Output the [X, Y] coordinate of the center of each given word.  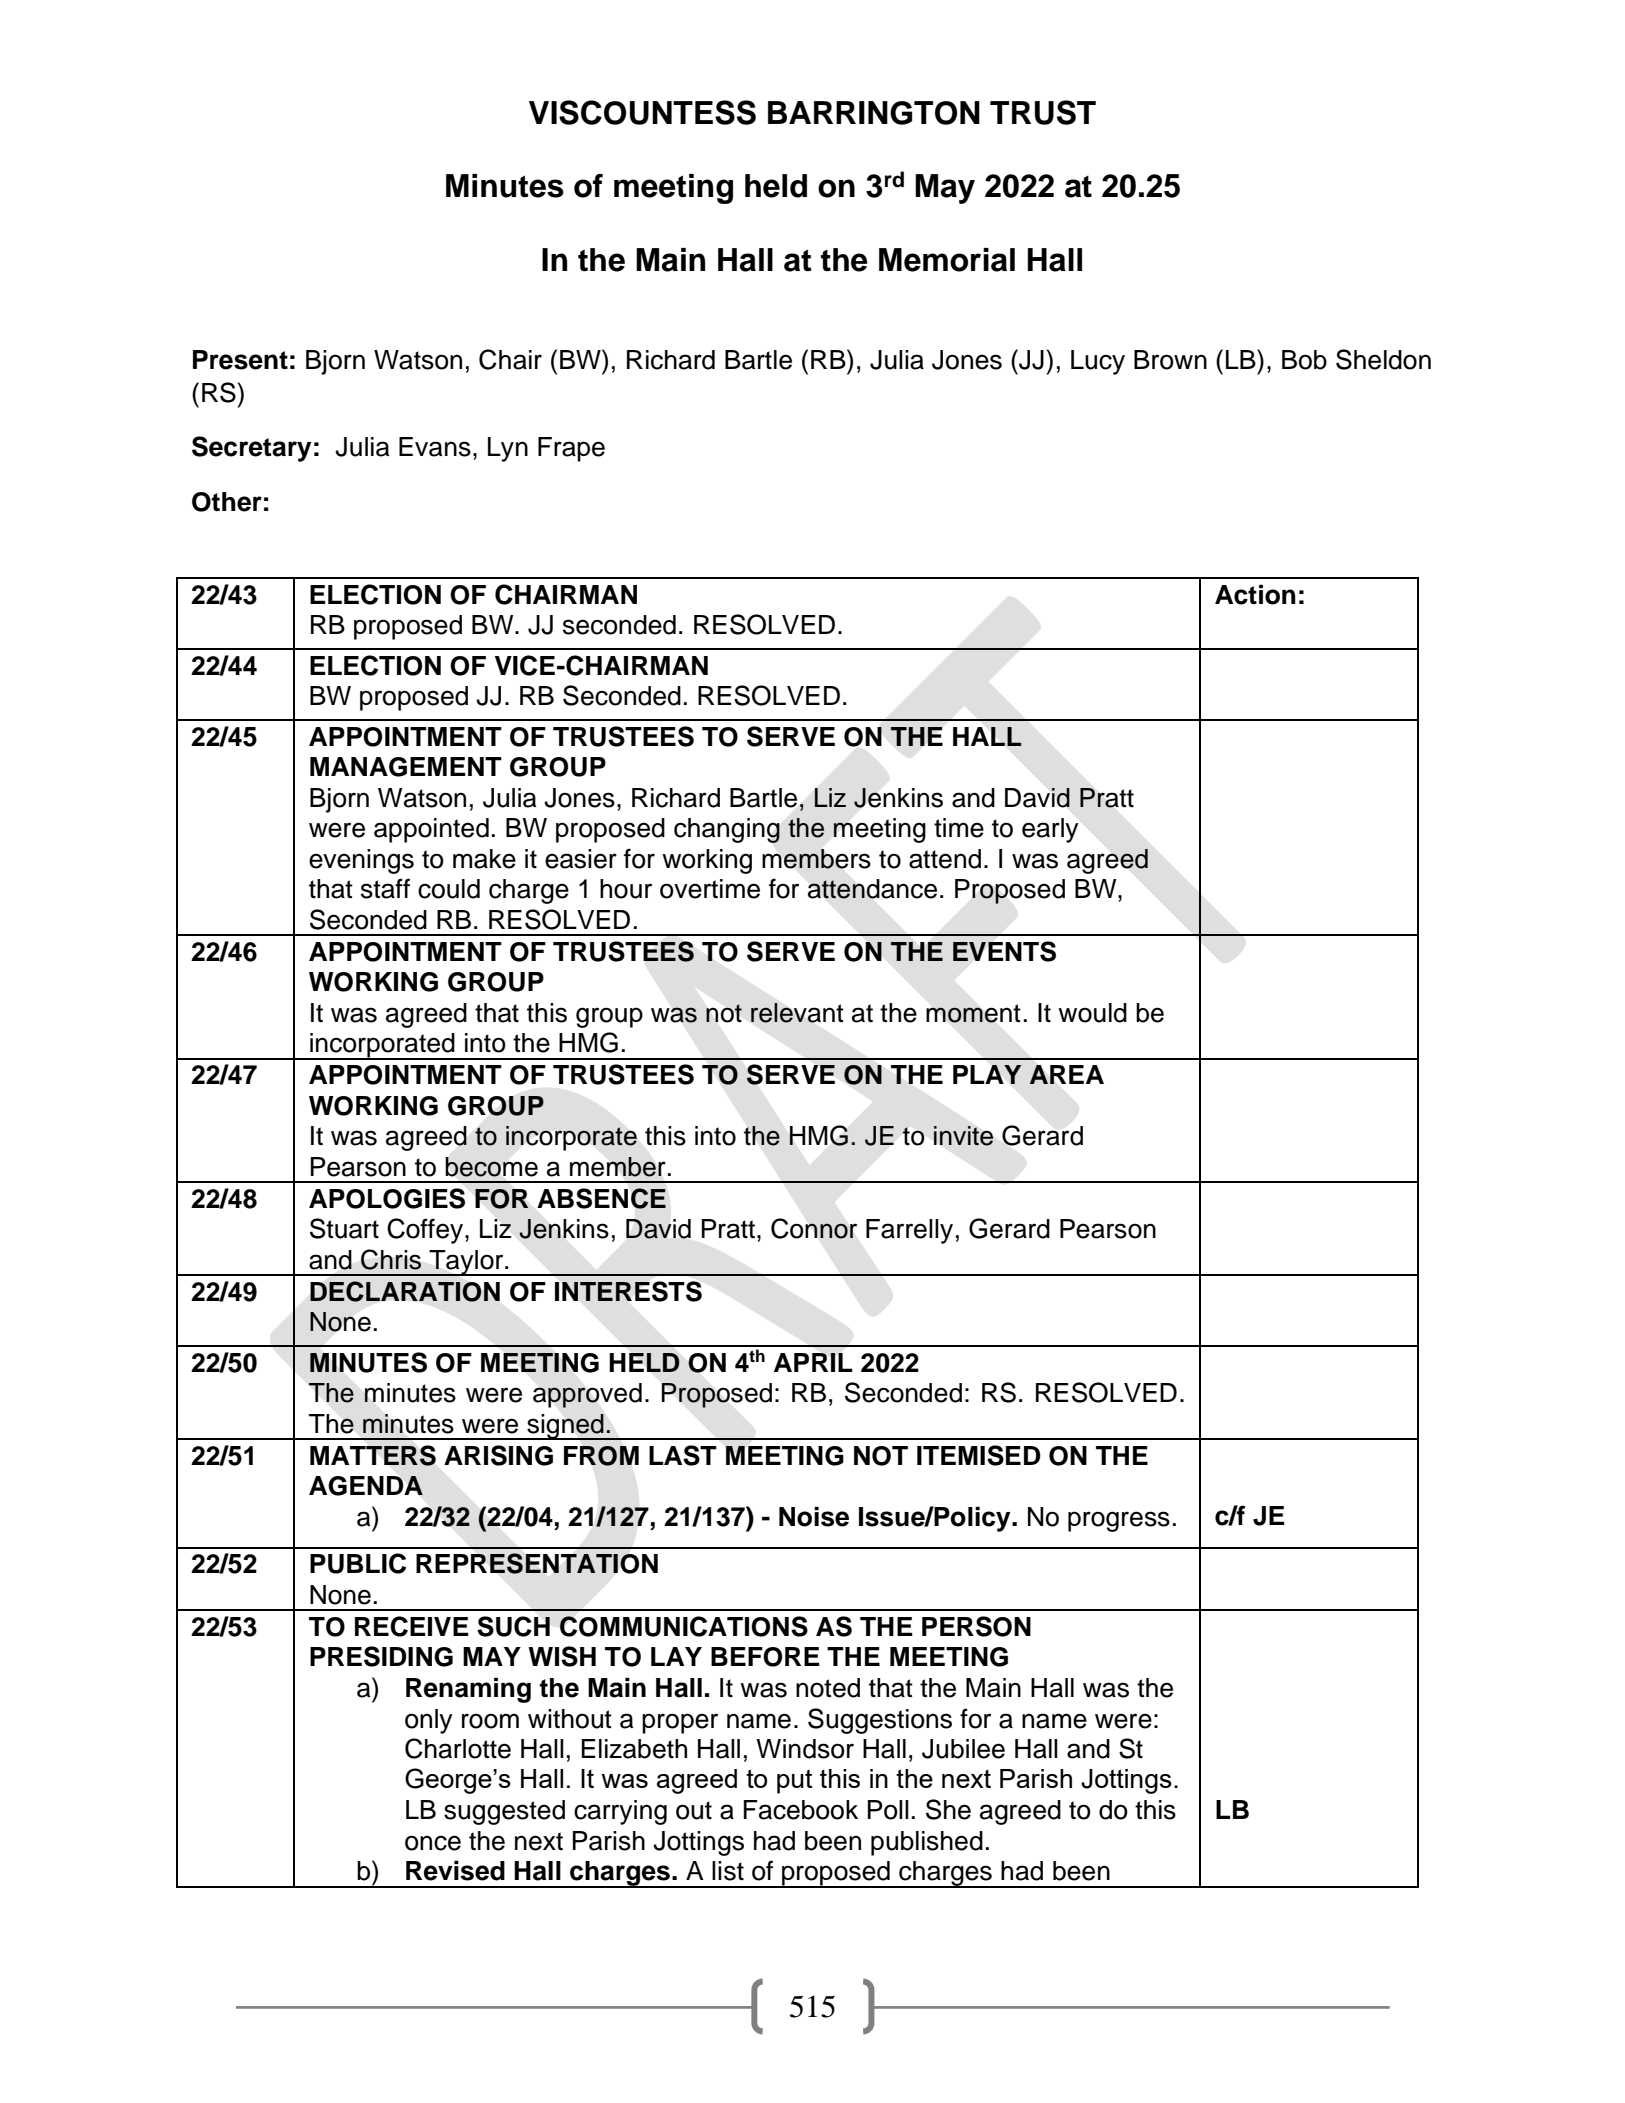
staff [385, 888]
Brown [1170, 360]
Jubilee [963, 1749]
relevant [797, 1013]
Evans [435, 447]
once [433, 1843]
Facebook [801, 1810]
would [1092, 1013]
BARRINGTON [874, 113]
